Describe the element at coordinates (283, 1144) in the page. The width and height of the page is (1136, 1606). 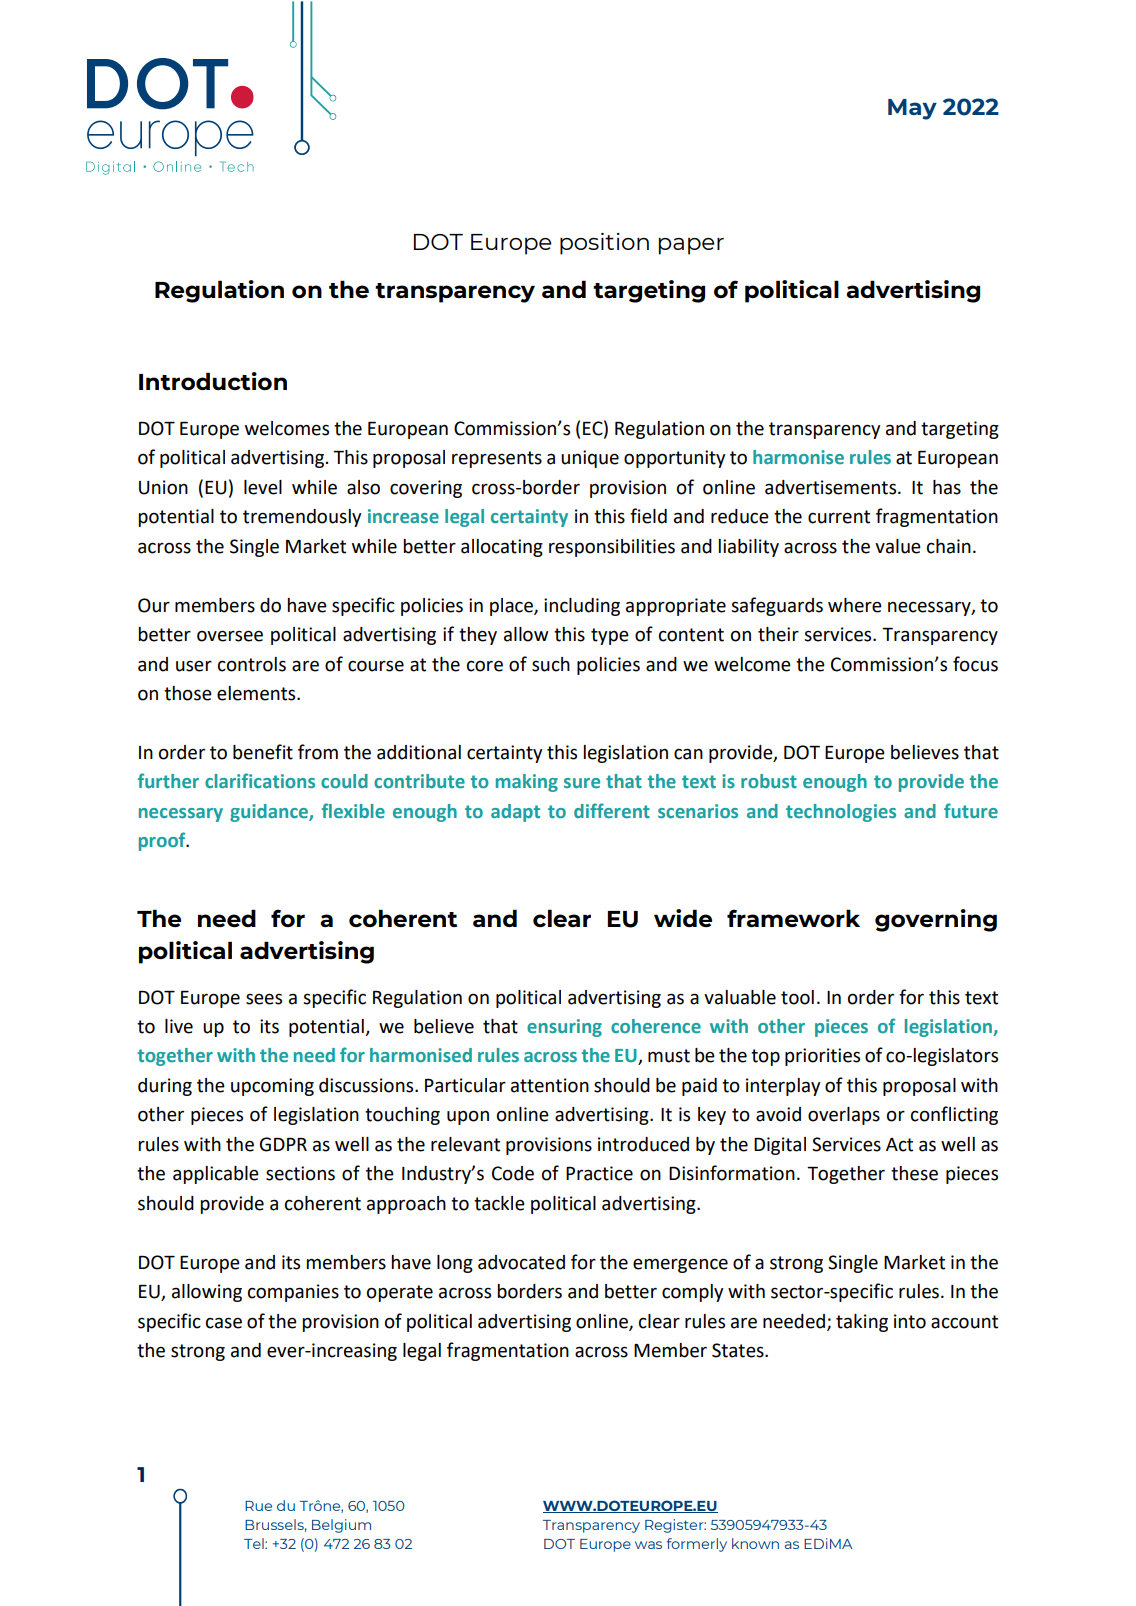
I see `GDPR` at that location.
